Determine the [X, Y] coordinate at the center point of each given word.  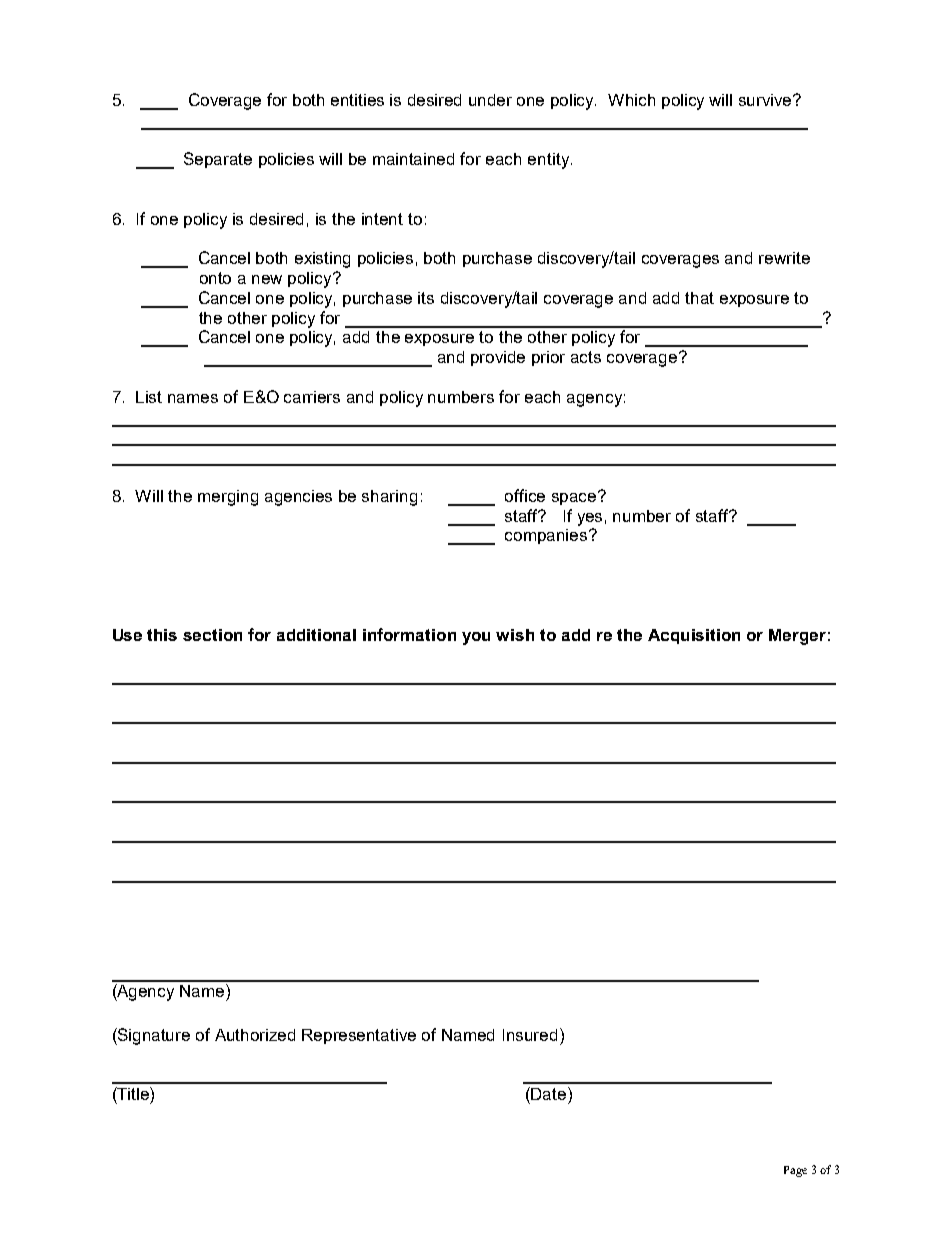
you [476, 638]
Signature [153, 1036]
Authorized [255, 1035]
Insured [530, 1035]
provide [498, 358]
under [490, 100]
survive [766, 100]
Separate [218, 160]
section [212, 635]
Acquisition [694, 636]
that [699, 298]
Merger [797, 637]
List [149, 397]
